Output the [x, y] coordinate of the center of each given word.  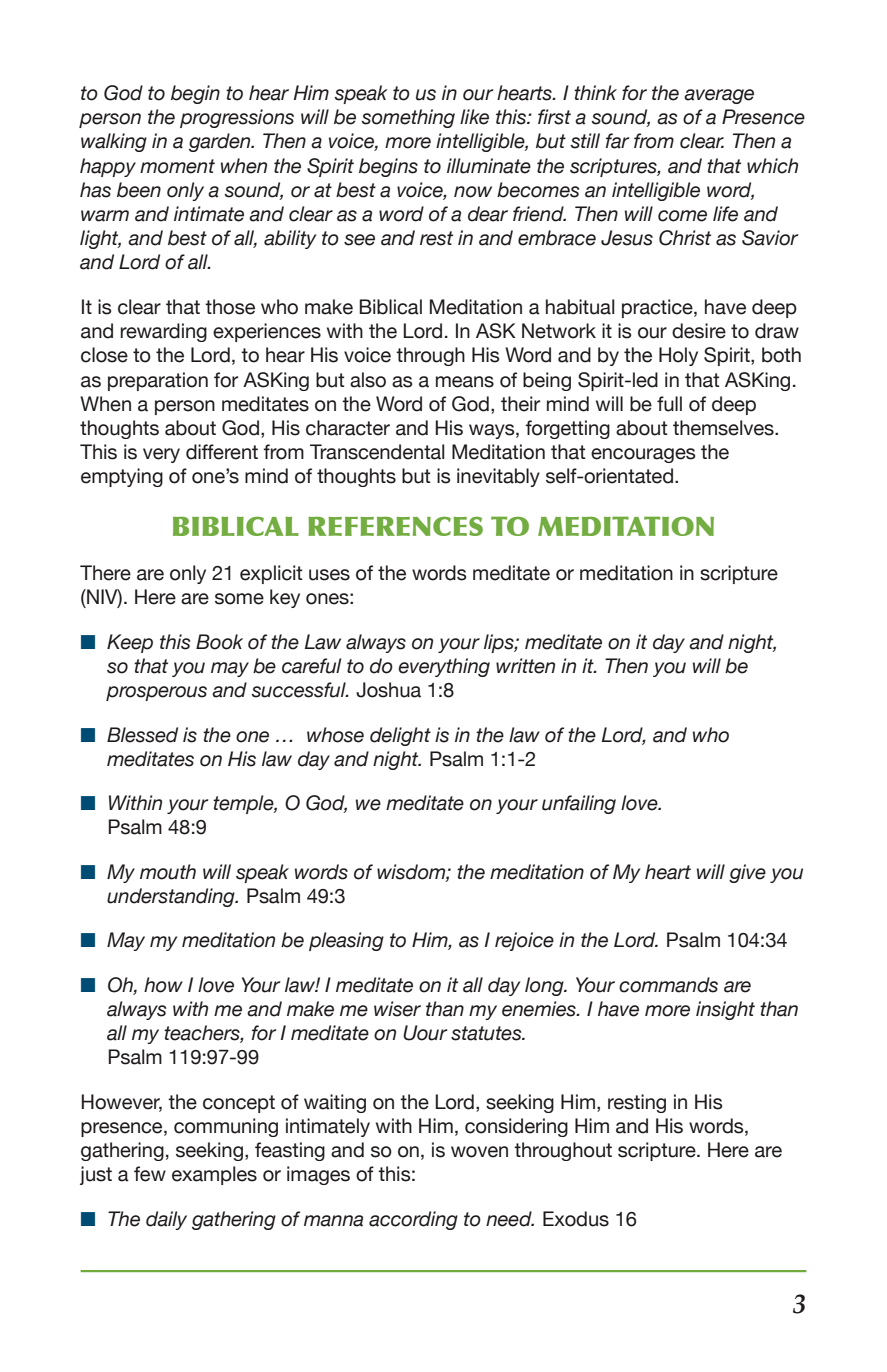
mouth [168, 872]
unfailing [579, 804]
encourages [643, 455]
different [222, 452]
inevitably [498, 477]
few [150, 1174]
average [719, 96]
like [474, 117]
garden [221, 142]
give [747, 873]
